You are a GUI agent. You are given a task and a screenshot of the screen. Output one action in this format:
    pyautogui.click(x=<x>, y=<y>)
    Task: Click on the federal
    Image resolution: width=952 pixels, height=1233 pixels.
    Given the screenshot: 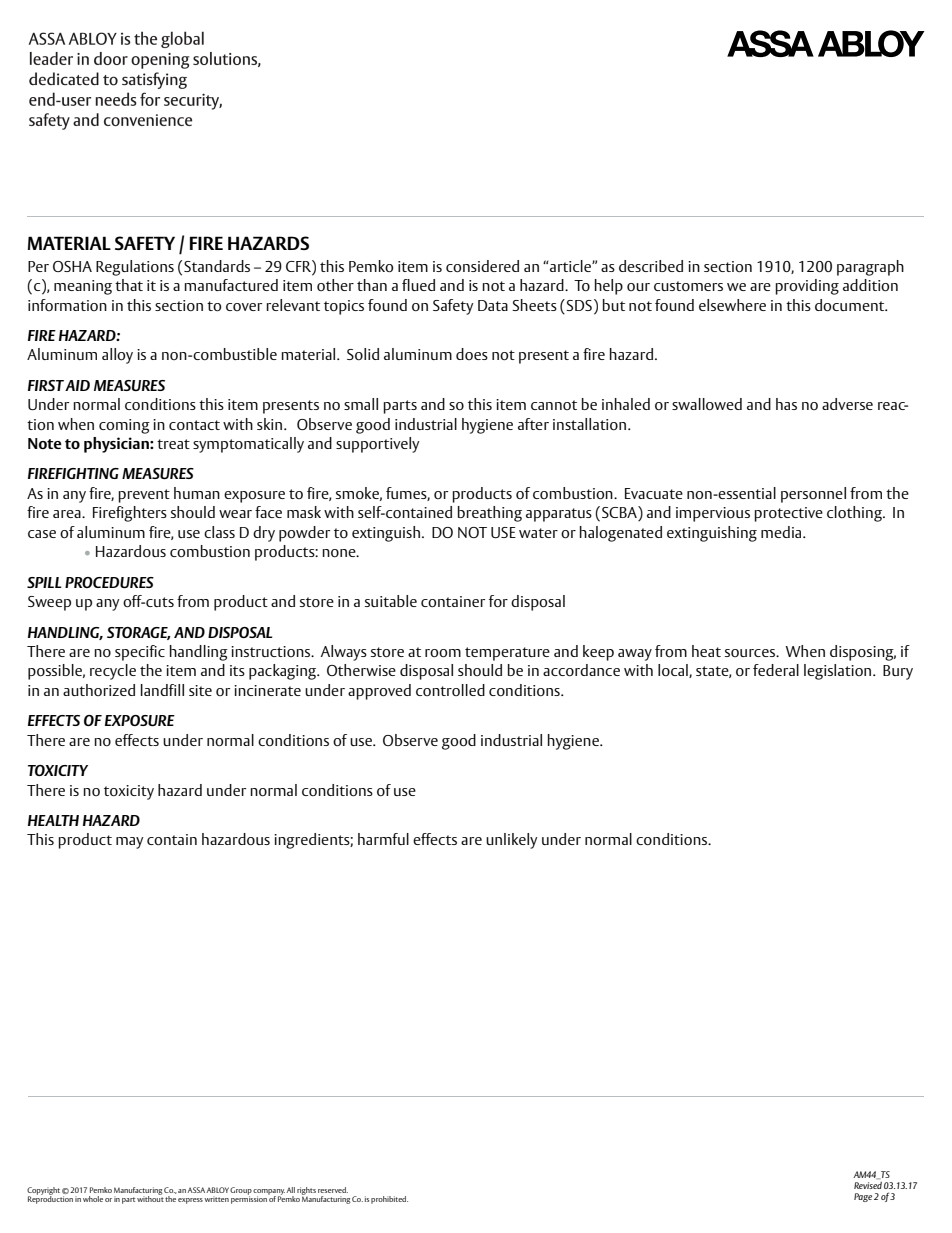 What is the action you would take?
    pyautogui.click(x=776, y=670)
